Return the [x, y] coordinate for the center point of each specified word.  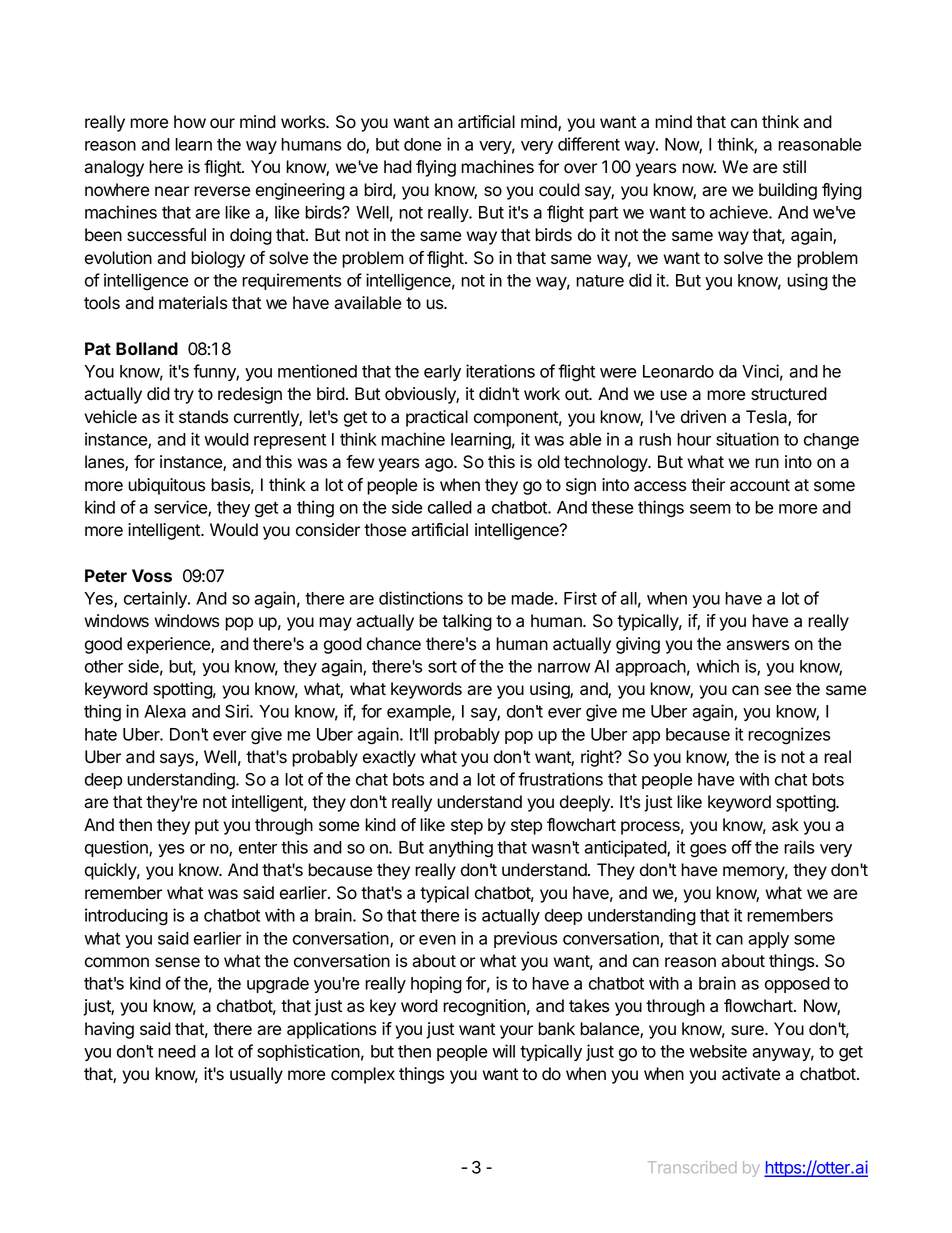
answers [758, 645]
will [503, 1051]
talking [467, 622]
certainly [156, 599]
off [742, 847]
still [794, 167]
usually [256, 1075]
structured [789, 394]
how [190, 122]
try [184, 396]
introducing [126, 917]
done [423, 144]
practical [437, 418]
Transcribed [692, 1167]
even [437, 940]
